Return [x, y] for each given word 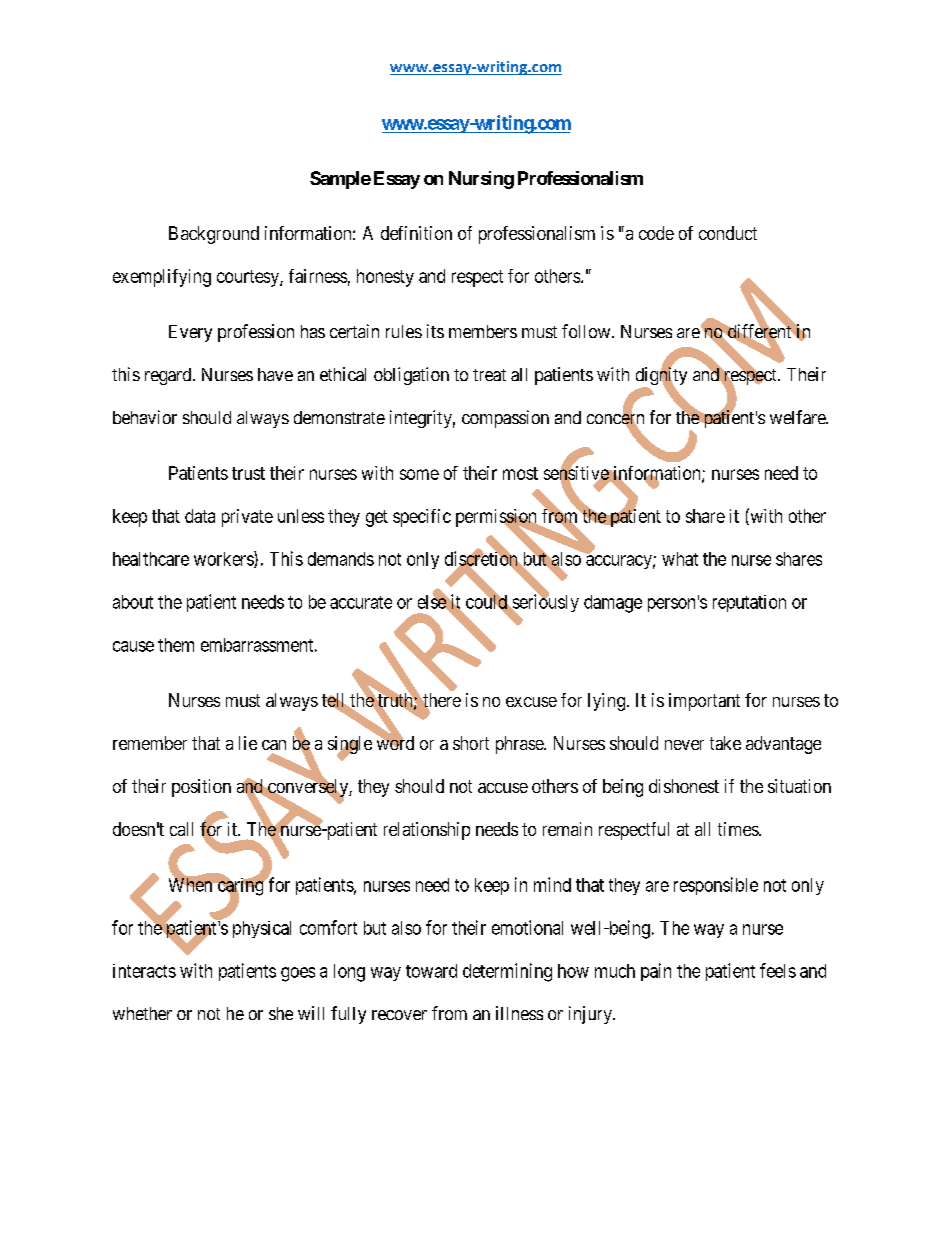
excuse [531, 702]
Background [214, 235]
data [200, 516]
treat [489, 375]
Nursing [481, 180]
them [176, 645]
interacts [144, 971]
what [680, 559]
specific [422, 518]
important [704, 702]
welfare [798, 417]
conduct [728, 233]
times [739, 829]
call [181, 829]
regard [169, 376]
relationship [427, 831]
